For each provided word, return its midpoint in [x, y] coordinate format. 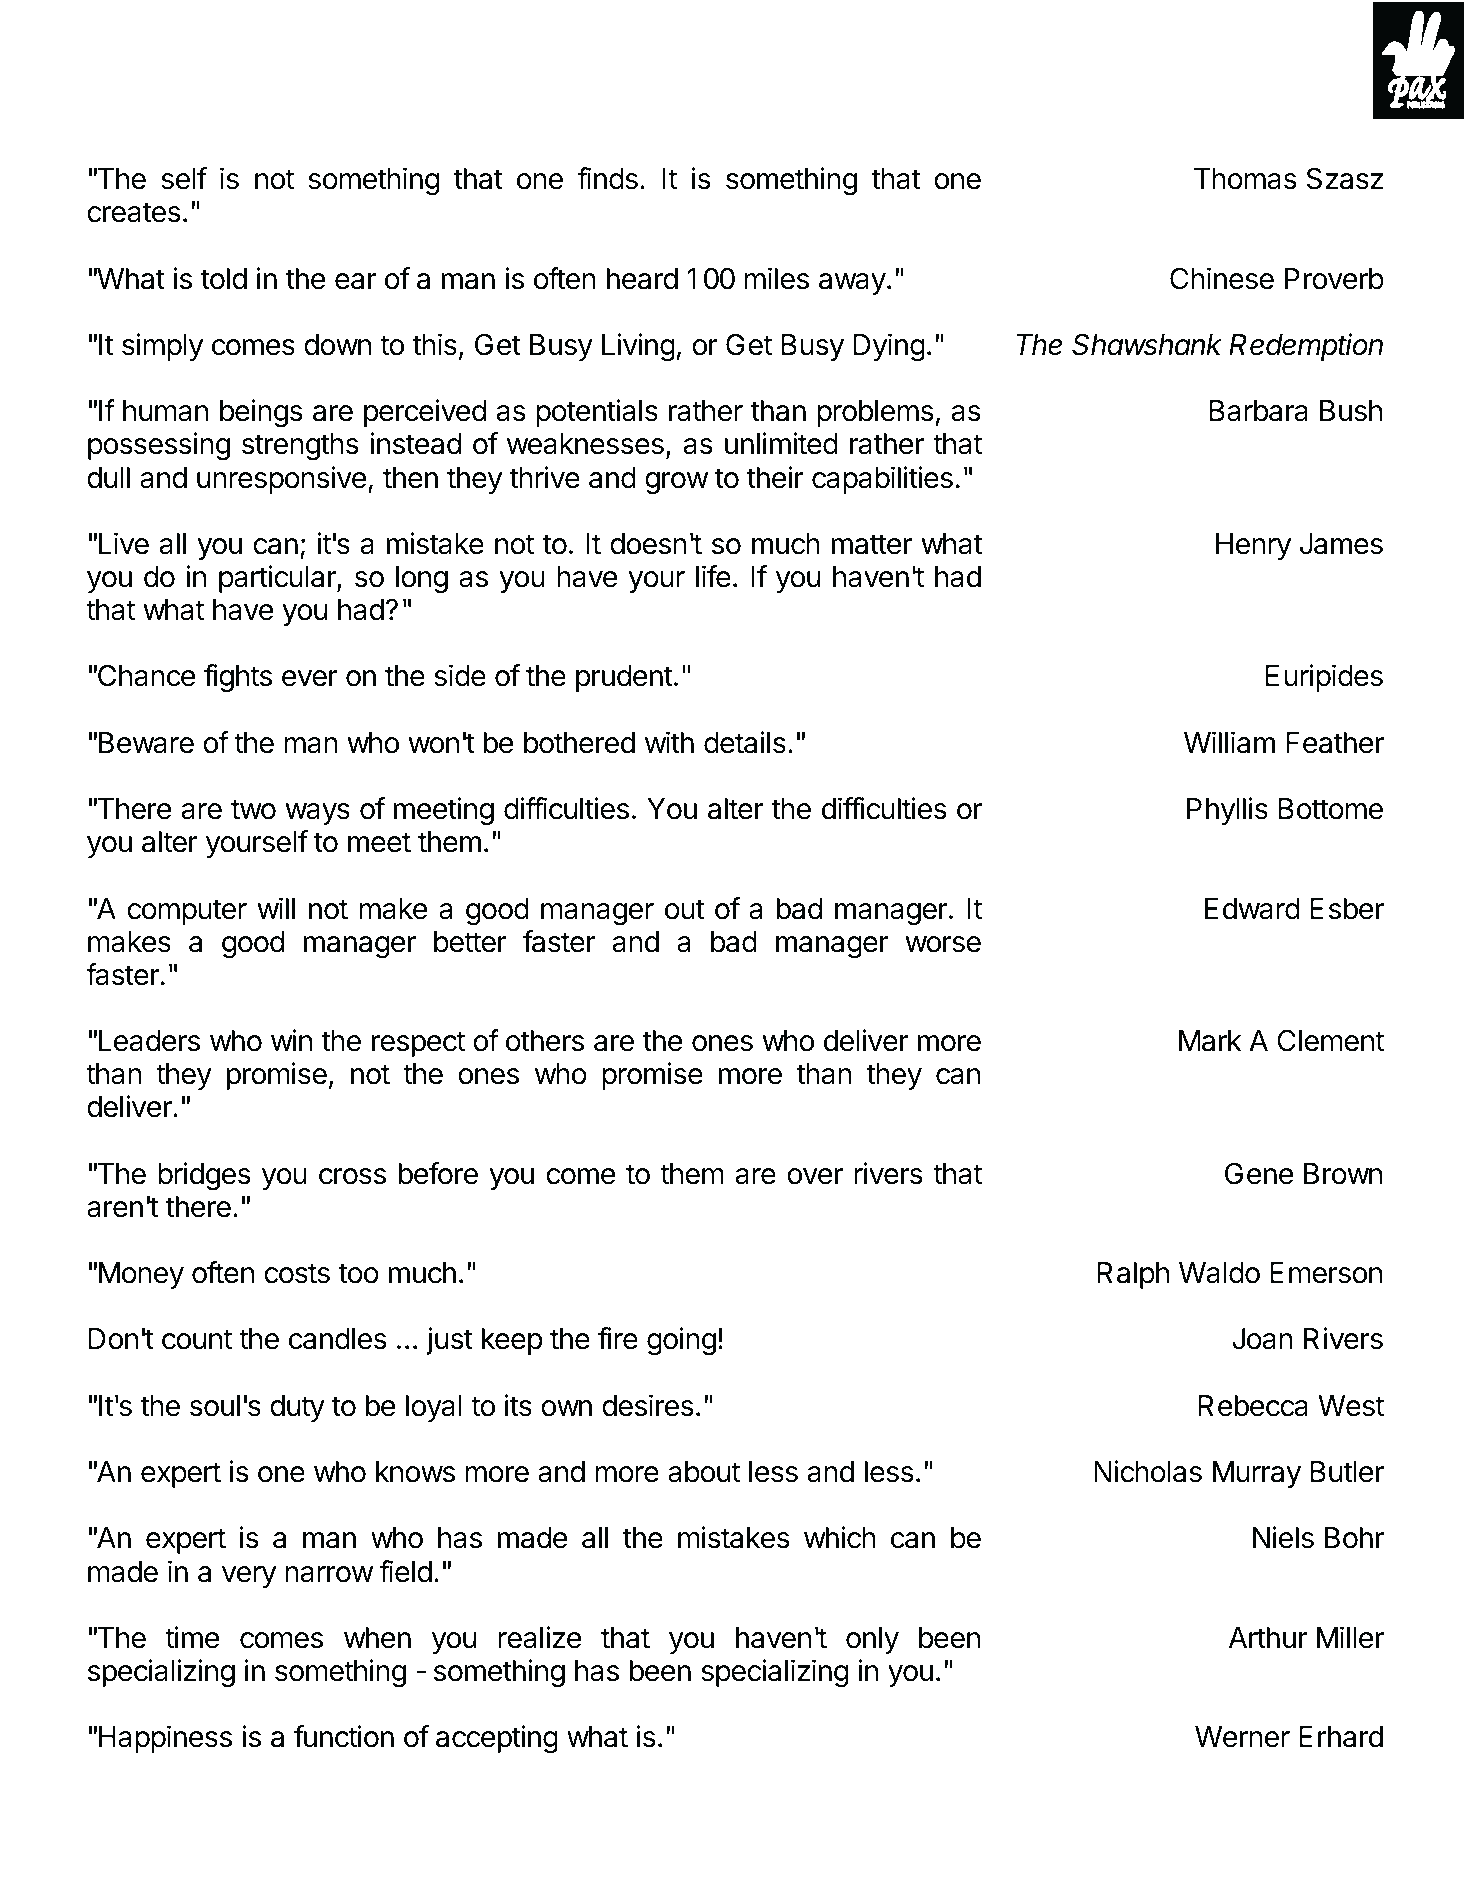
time [192, 1637]
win [291, 1040]
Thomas [1245, 179]
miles [776, 278]
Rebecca [1253, 1406]
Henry [1254, 546]
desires [648, 1405]
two [253, 809]
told [224, 279]
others [545, 1041]
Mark [1210, 1041]
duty [297, 1408]
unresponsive [281, 480]
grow [676, 483]
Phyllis [1227, 811]
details [745, 742]
